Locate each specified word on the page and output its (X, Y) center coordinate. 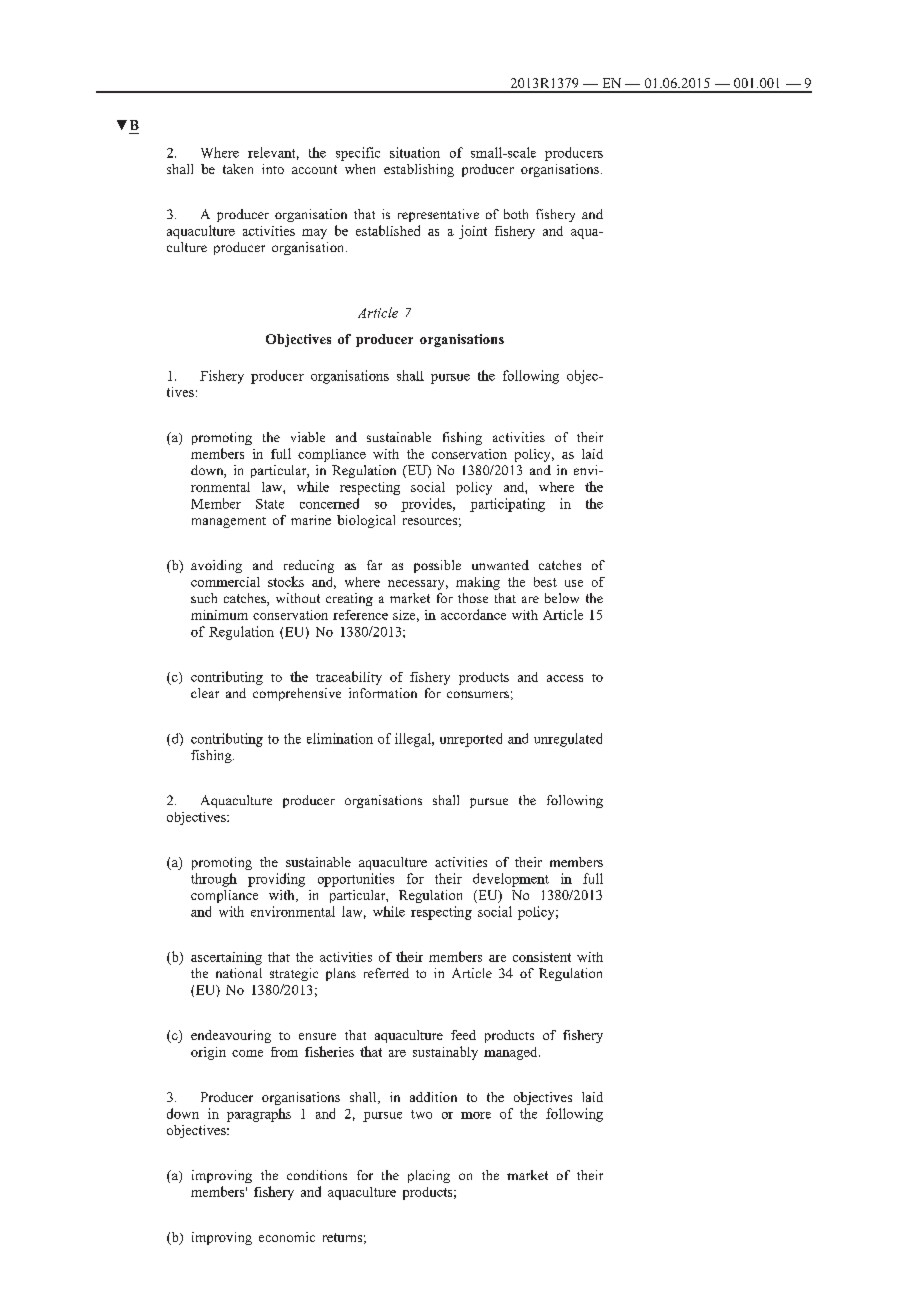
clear (205, 693)
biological (366, 521)
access (565, 678)
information (383, 693)
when (360, 169)
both (516, 214)
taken (238, 169)
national (239, 973)
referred (386, 973)
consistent (542, 957)
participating (507, 505)
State (270, 504)
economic (287, 1237)
